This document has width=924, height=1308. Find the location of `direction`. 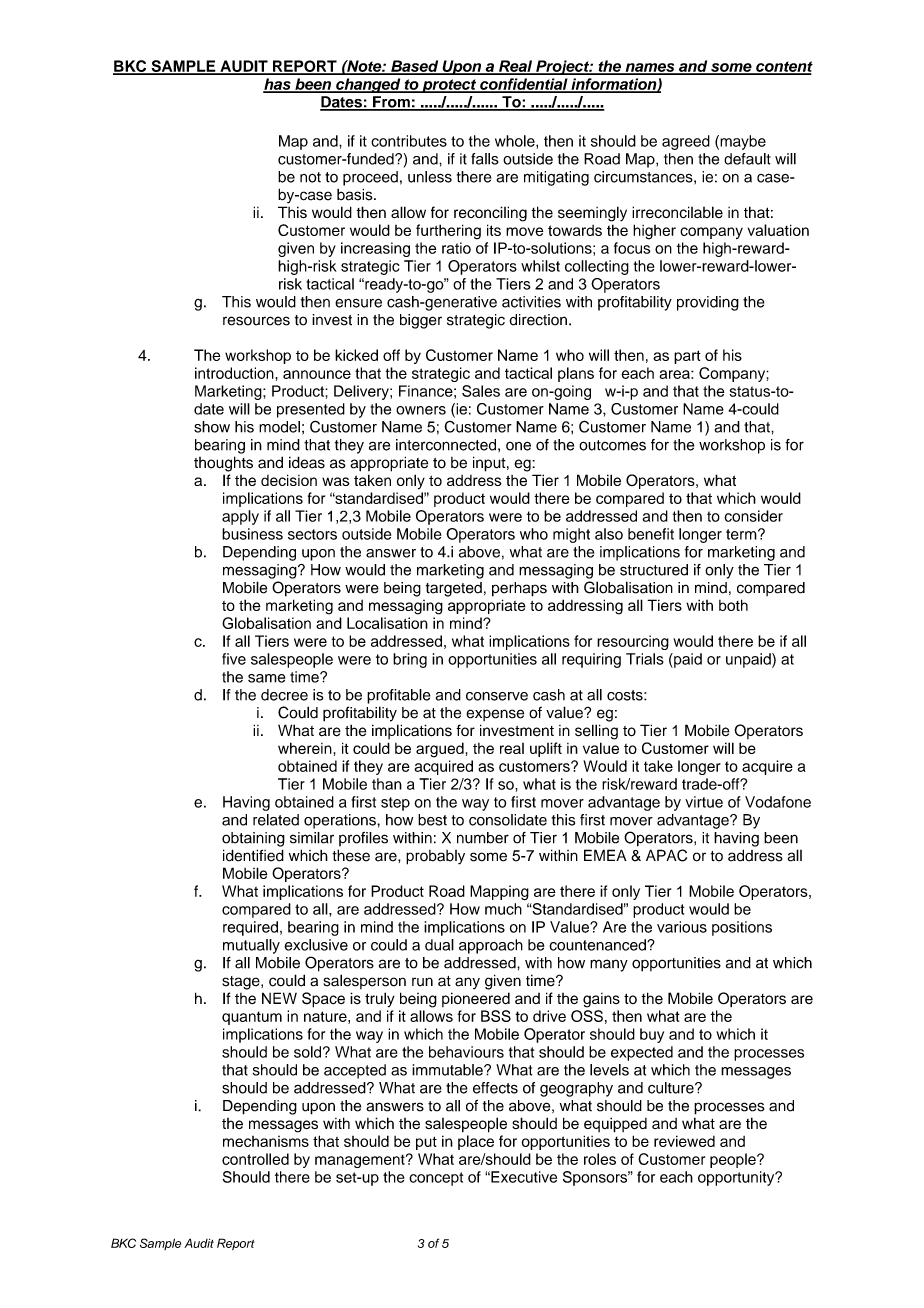

direction is located at coordinates (538, 320).
